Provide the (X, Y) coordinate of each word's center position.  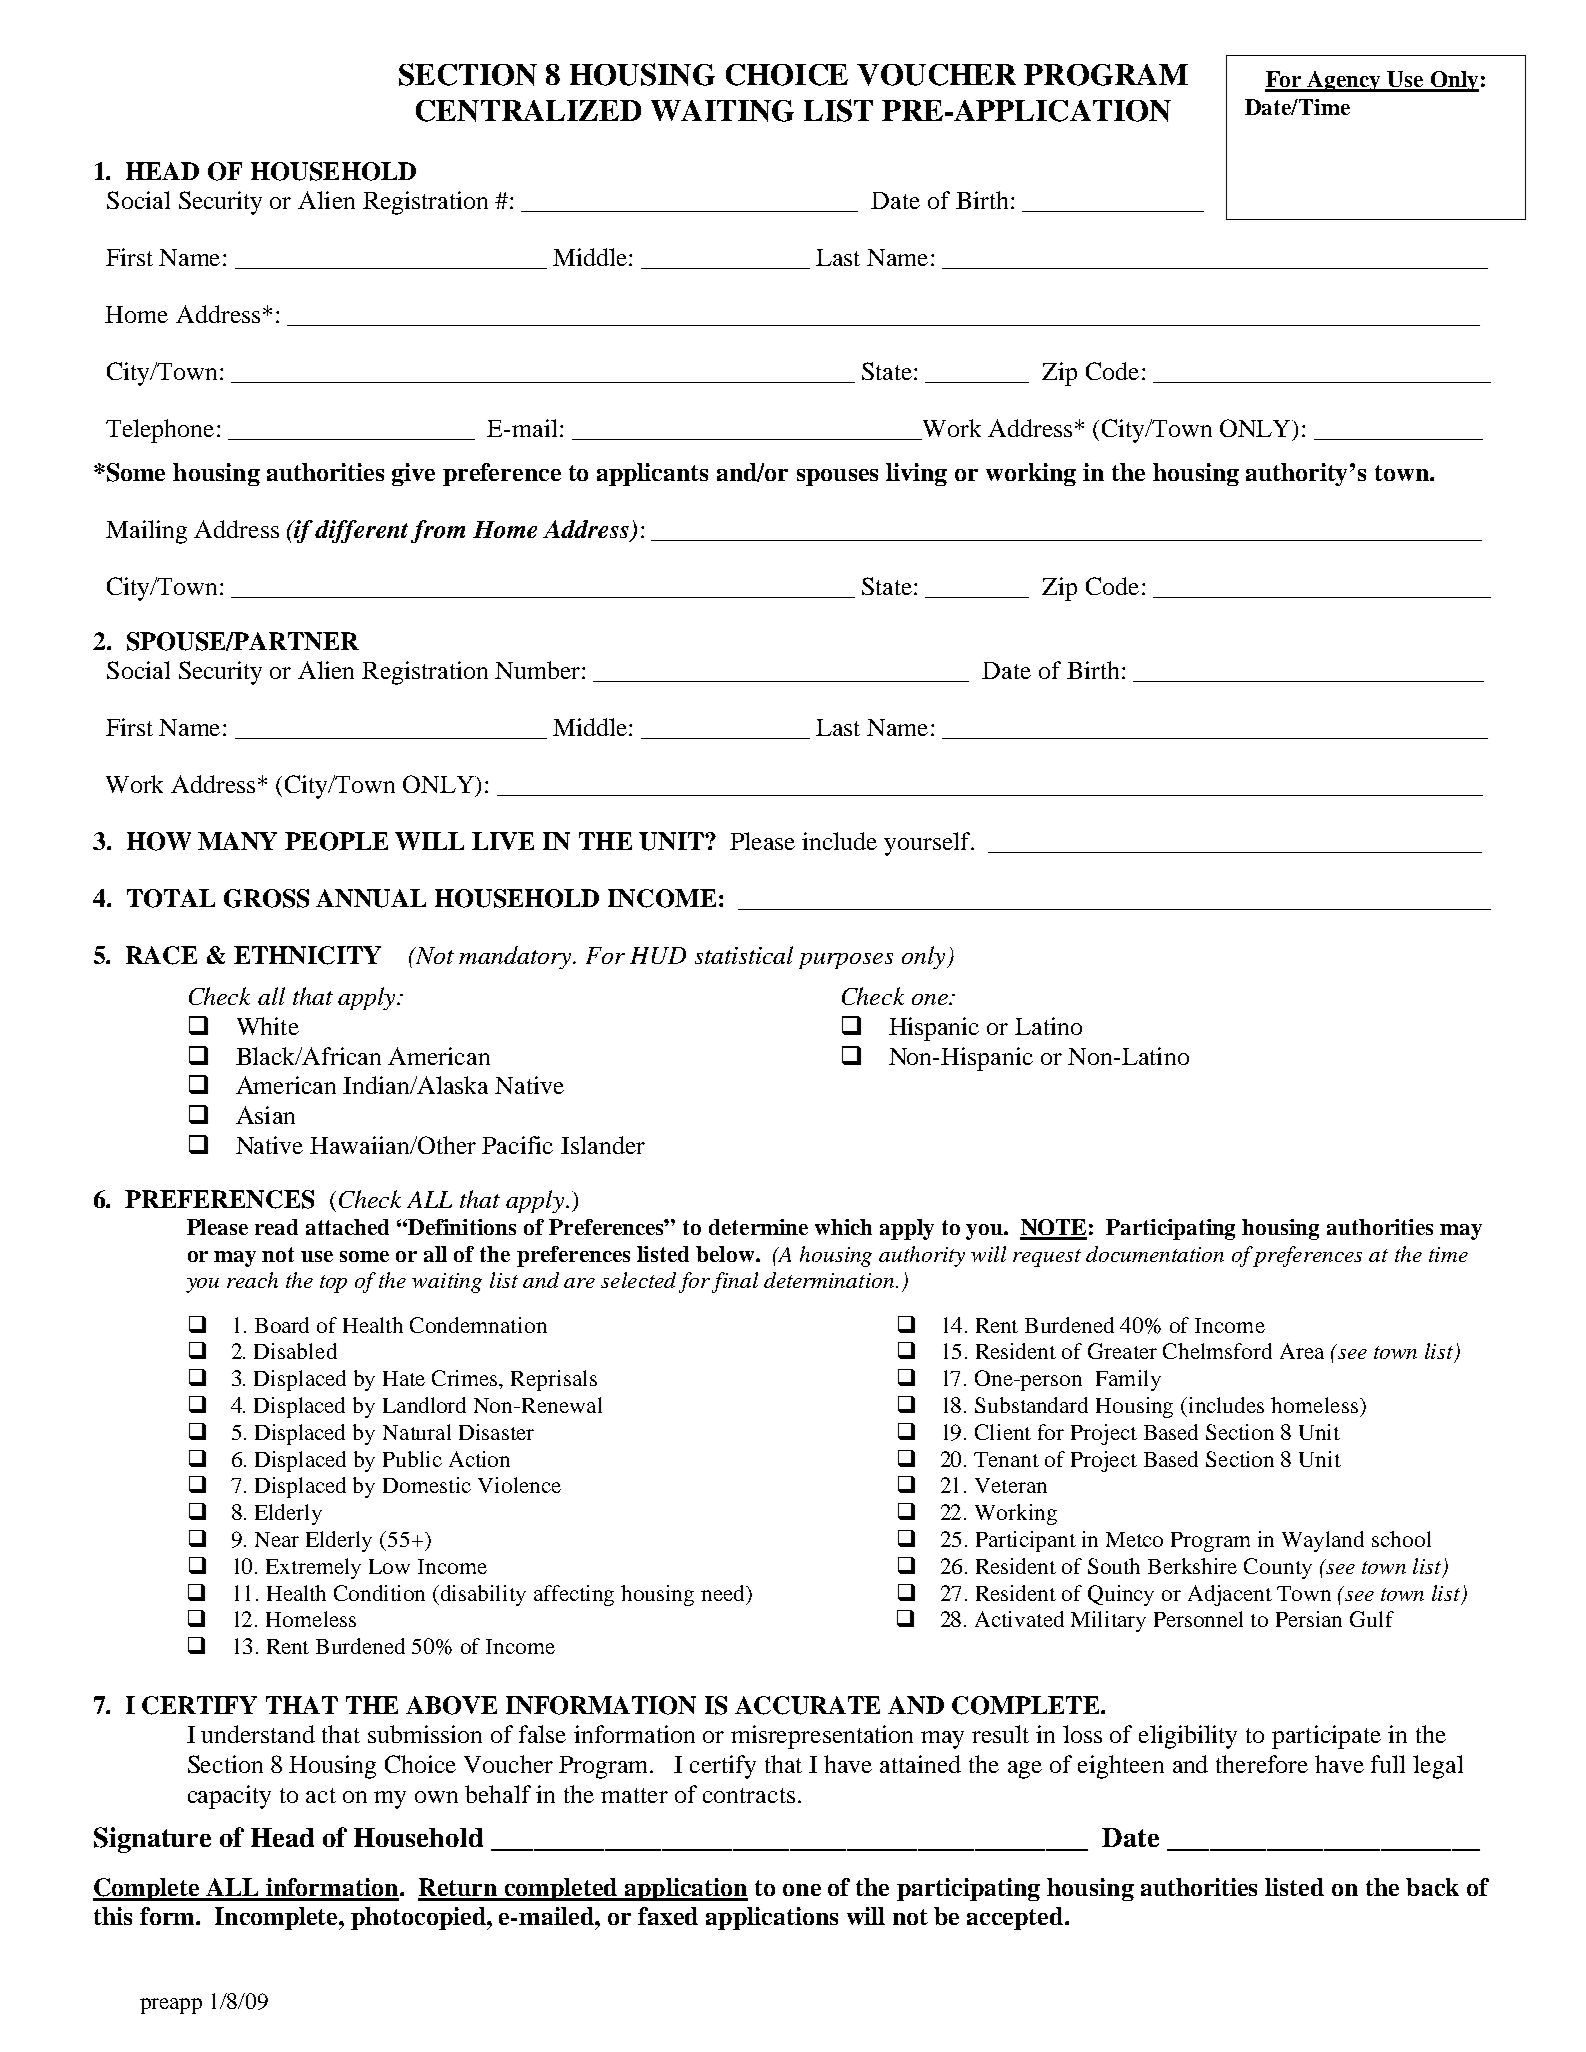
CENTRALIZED (528, 111)
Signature (152, 1840)
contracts (749, 1795)
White (268, 1026)
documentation (1155, 1254)
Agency (1345, 81)
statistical (744, 955)
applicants (652, 474)
